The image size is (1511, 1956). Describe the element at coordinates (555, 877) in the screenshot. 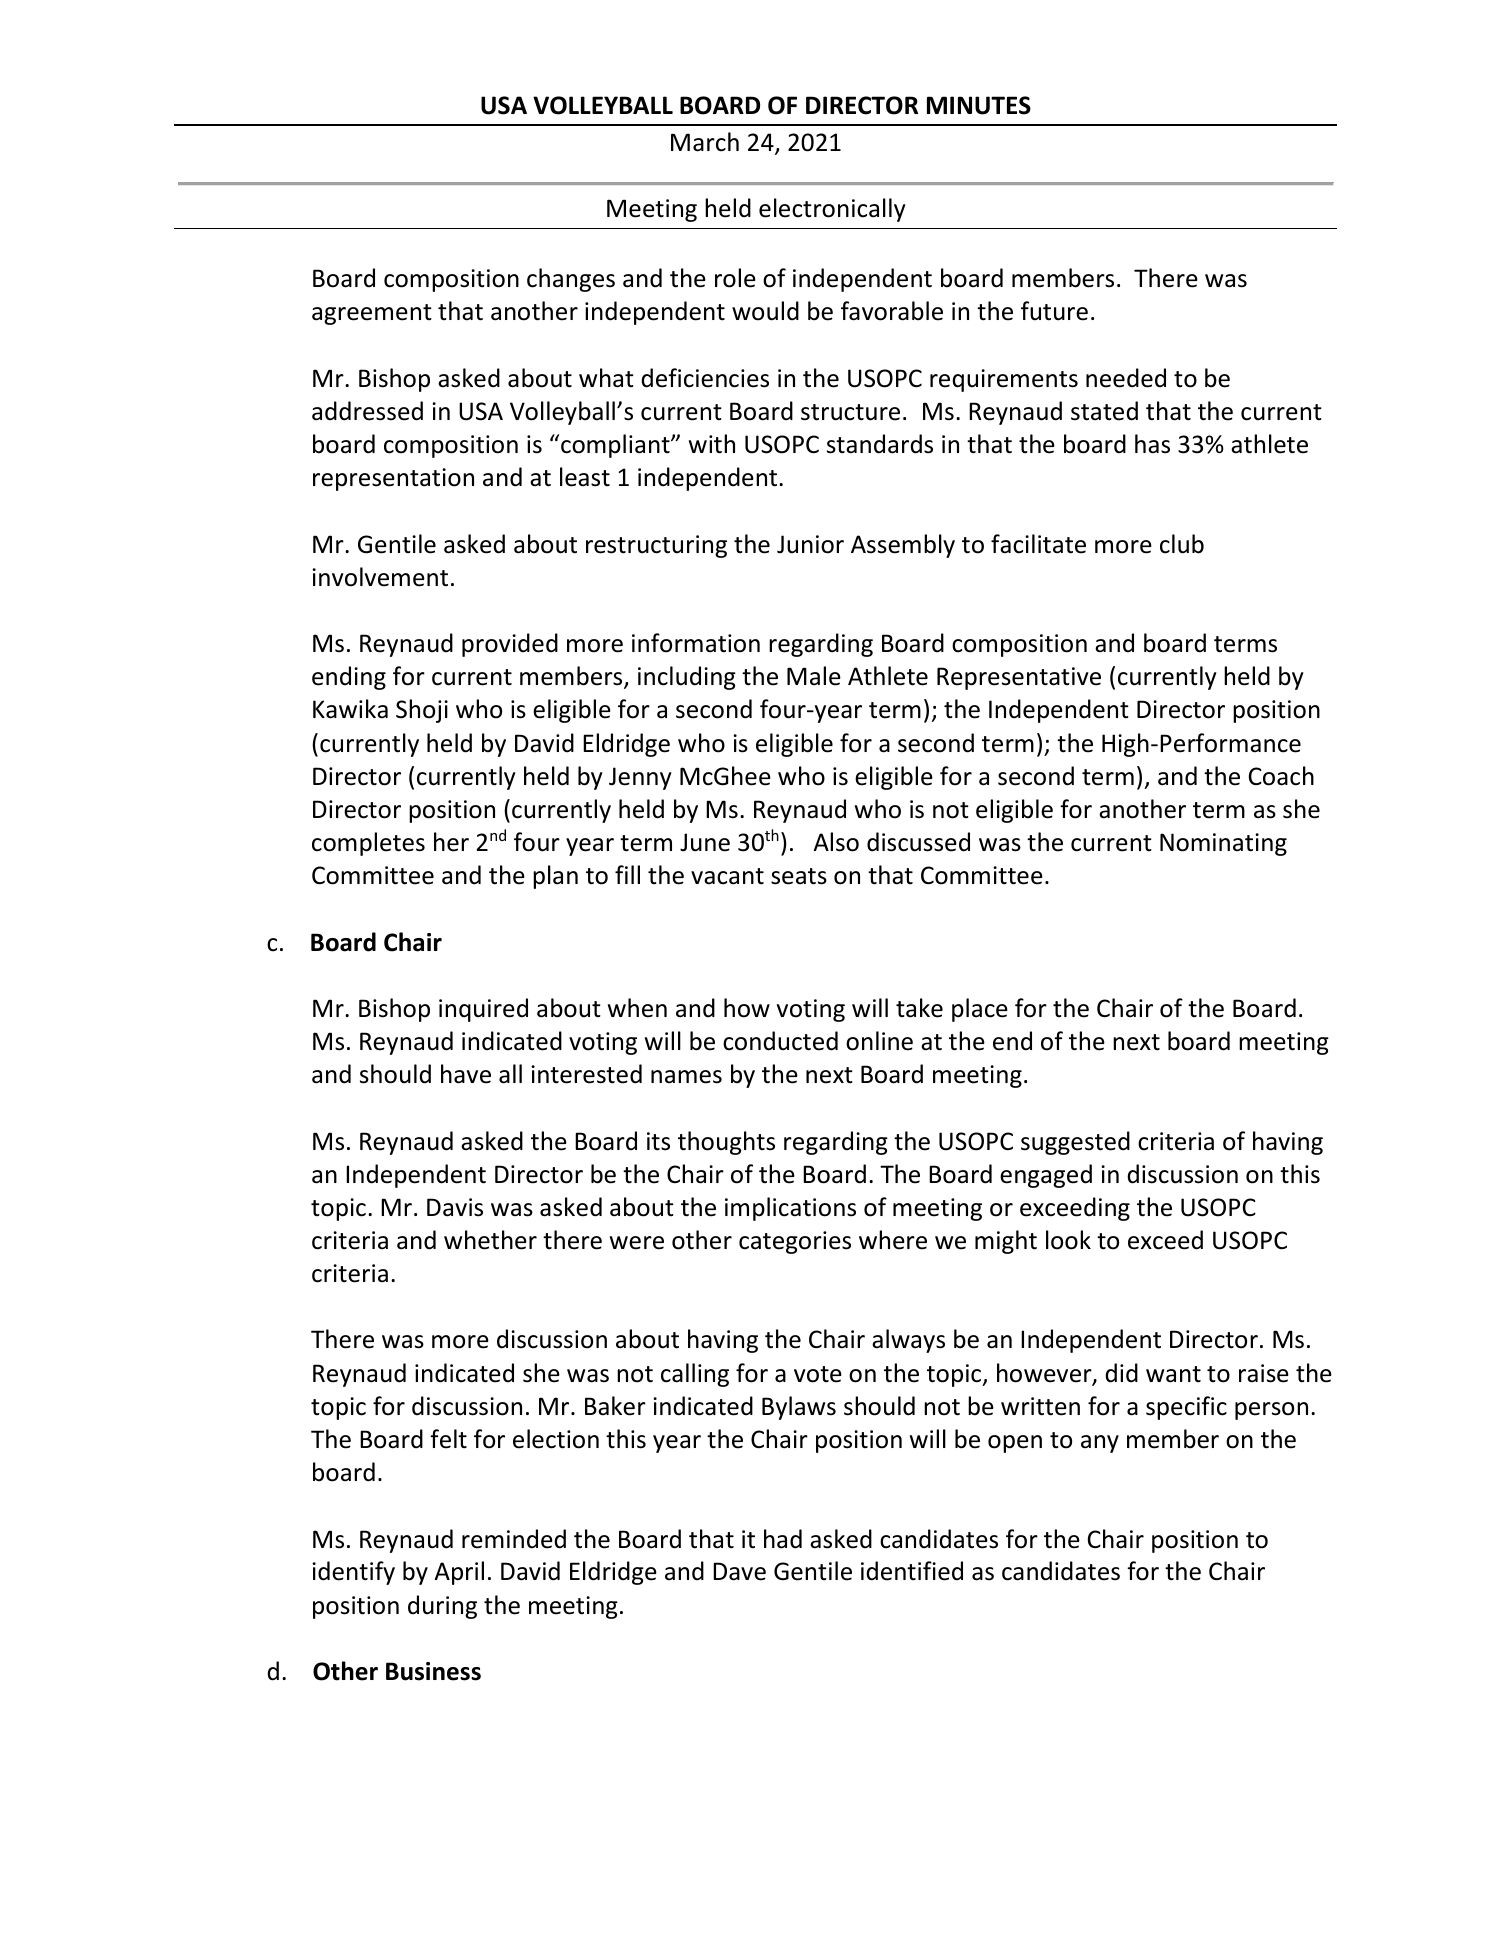

I see `plan` at that location.
